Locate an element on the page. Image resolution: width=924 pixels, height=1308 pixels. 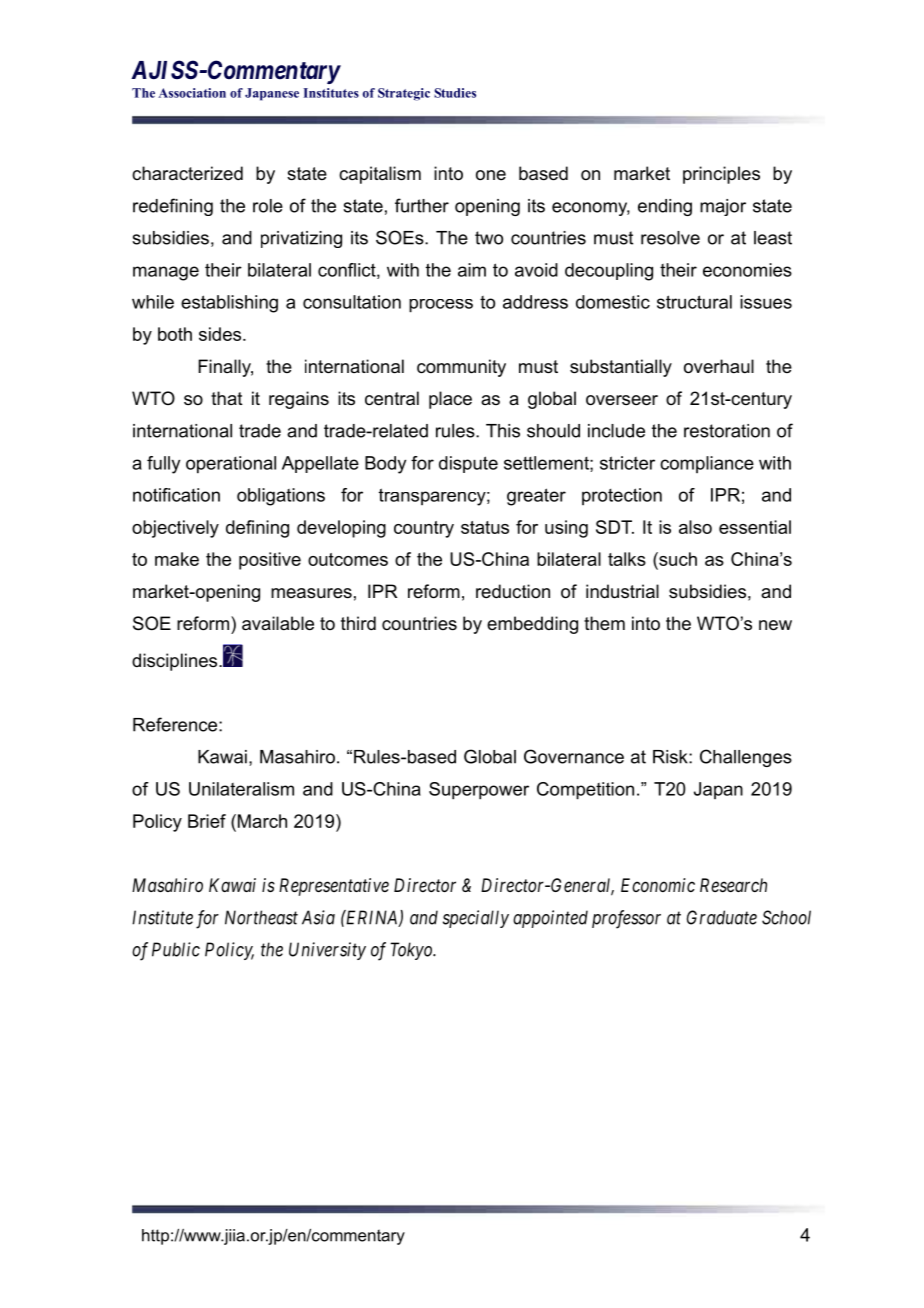
operational is located at coordinates (231, 465).
